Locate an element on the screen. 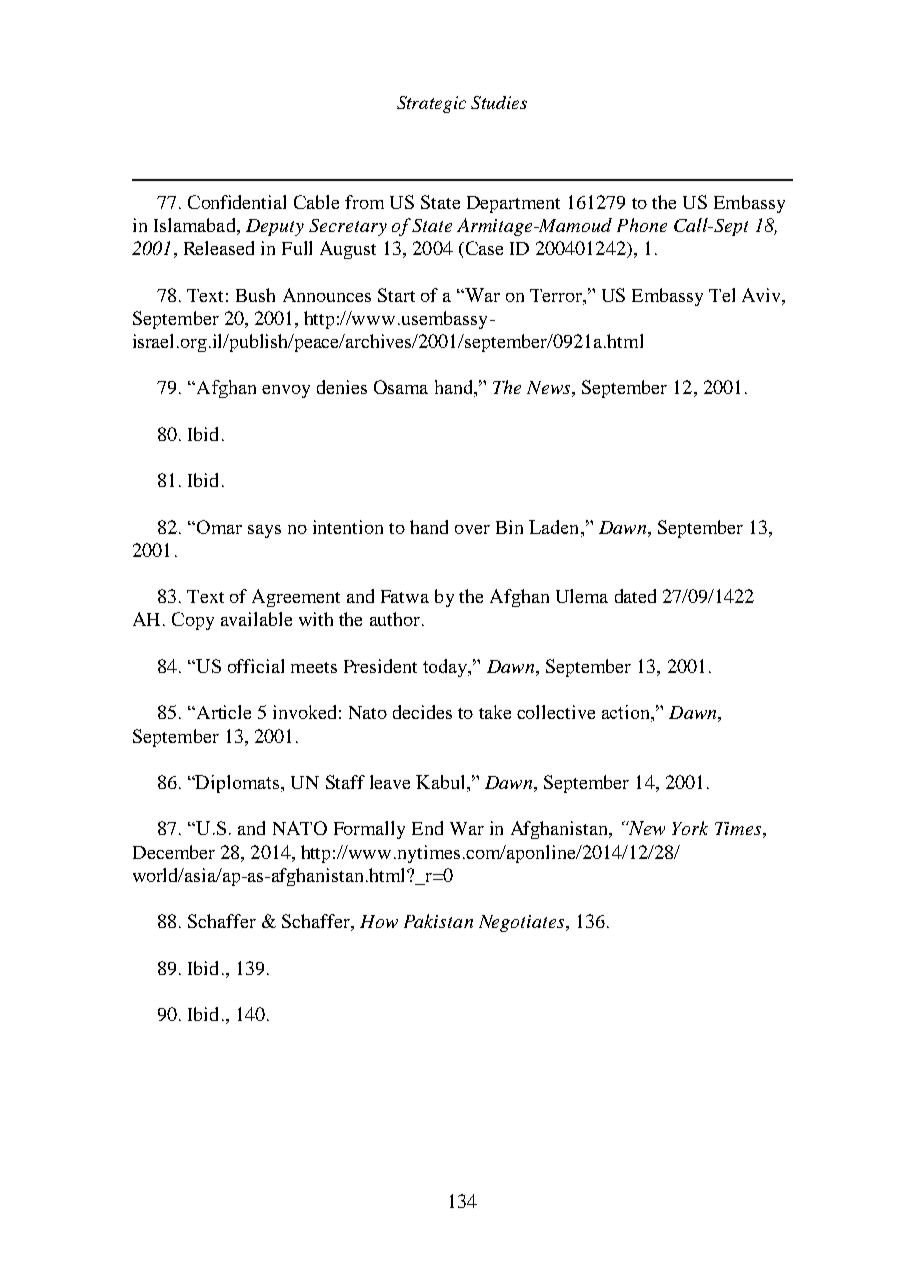 Image resolution: width=924 pixels, height=1288 pixels. Omar is located at coordinates (218, 527).
